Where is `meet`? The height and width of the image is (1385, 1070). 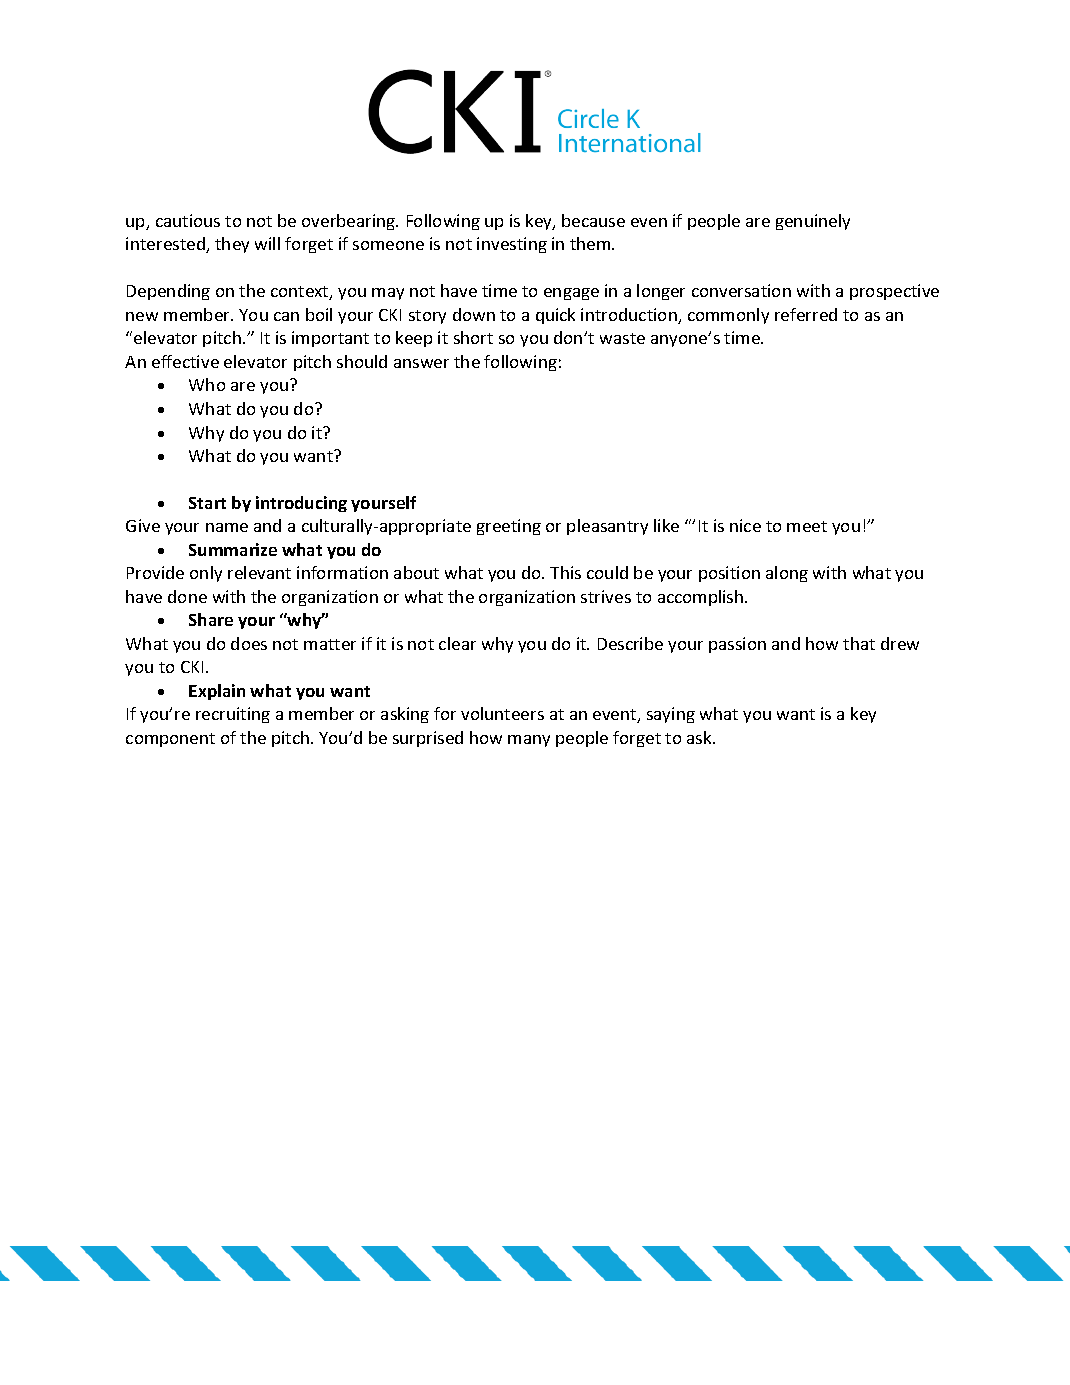 meet is located at coordinates (807, 526).
